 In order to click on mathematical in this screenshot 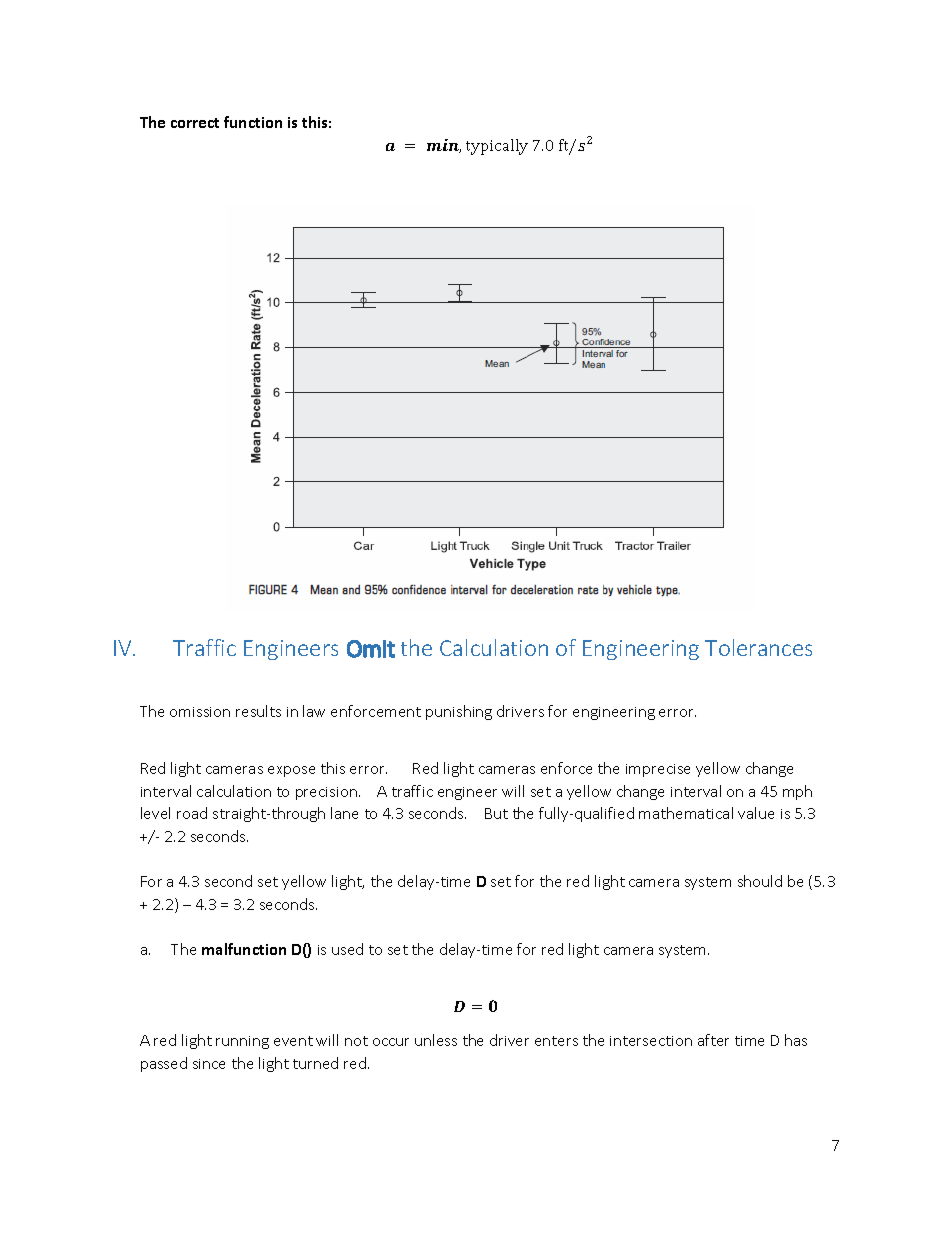, I will do `click(686, 813)`.
